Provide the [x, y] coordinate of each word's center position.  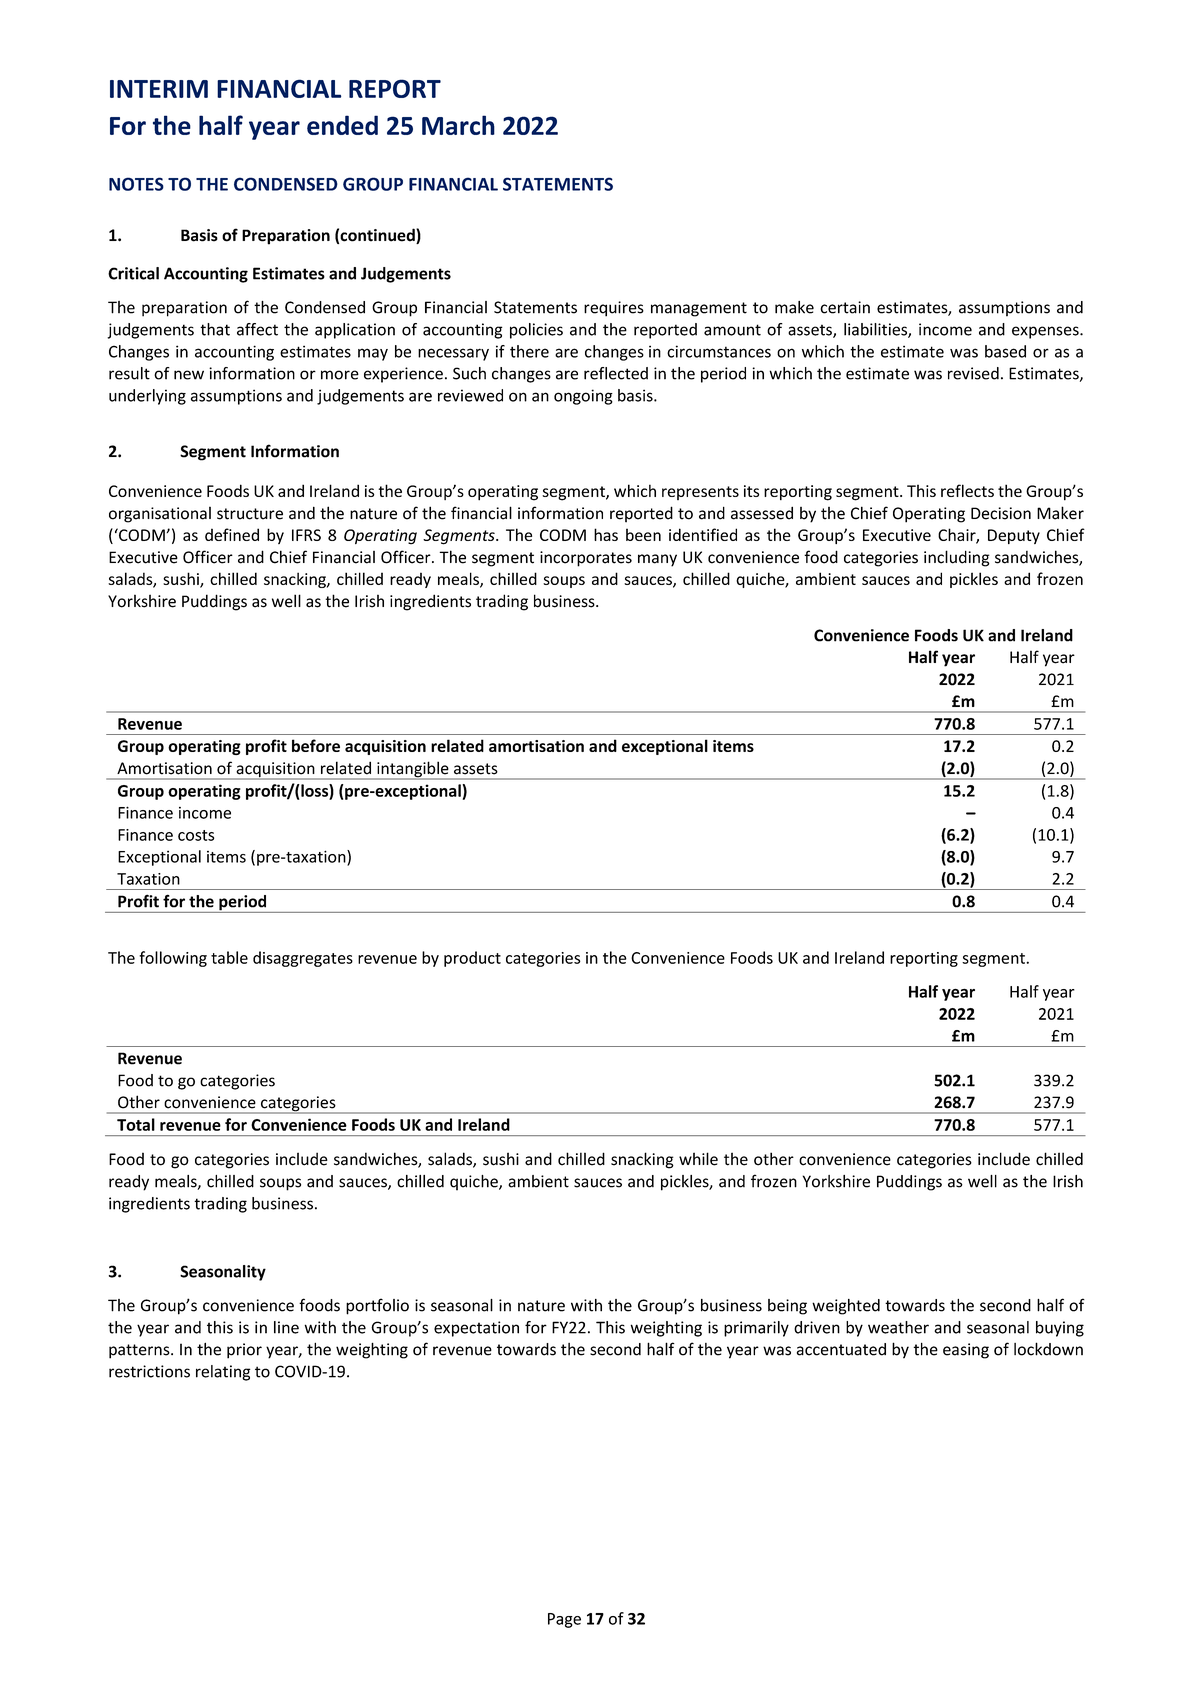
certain [845, 307]
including [957, 558]
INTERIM [159, 89]
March [458, 125]
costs [196, 835]
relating [223, 1373]
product [472, 959]
